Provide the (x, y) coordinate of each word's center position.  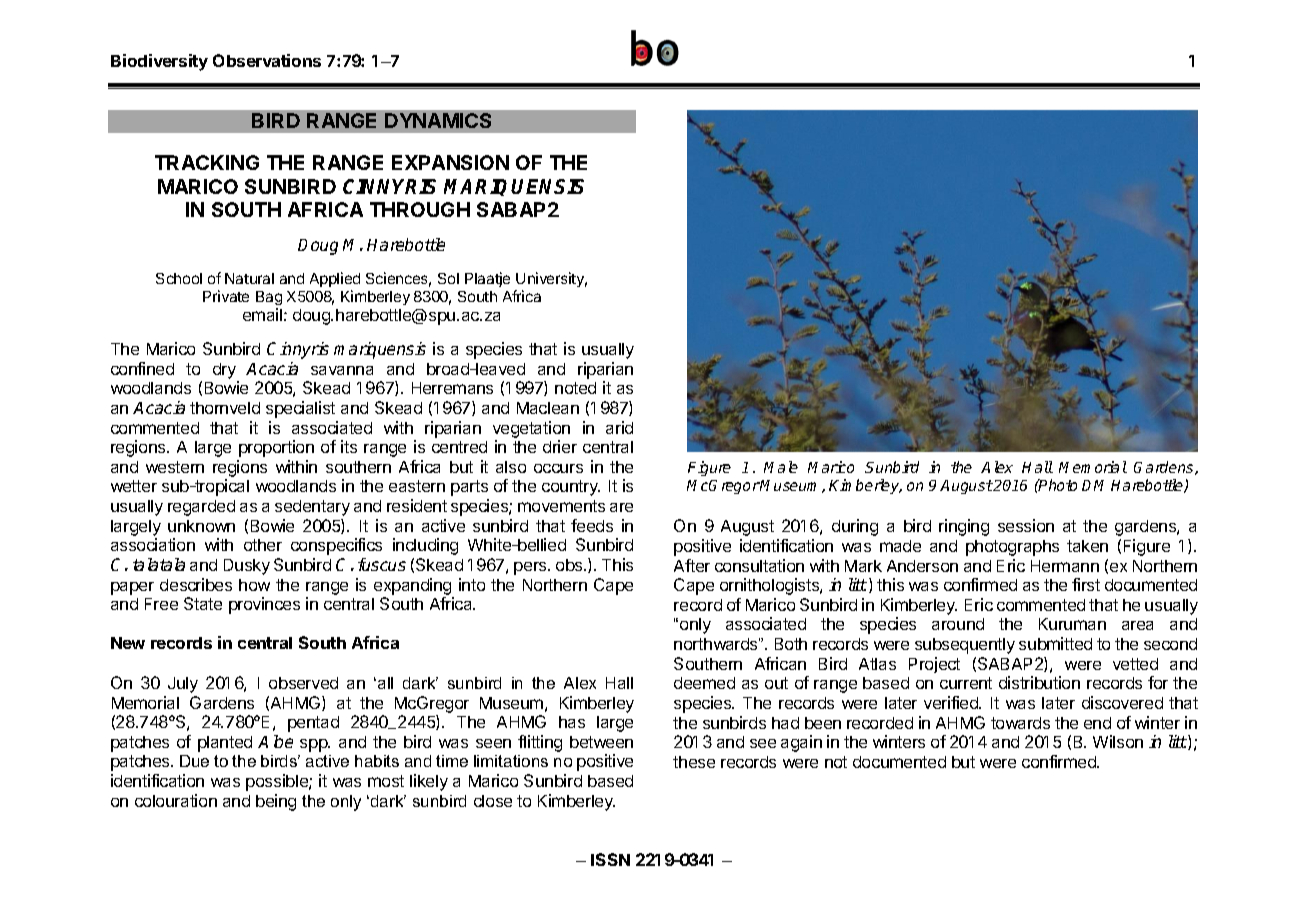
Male (781, 467)
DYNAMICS (438, 120)
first (1086, 584)
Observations (267, 60)
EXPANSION (450, 162)
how (254, 585)
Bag (269, 298)
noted (575, 388)
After (692, 565)
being (276, 802)
